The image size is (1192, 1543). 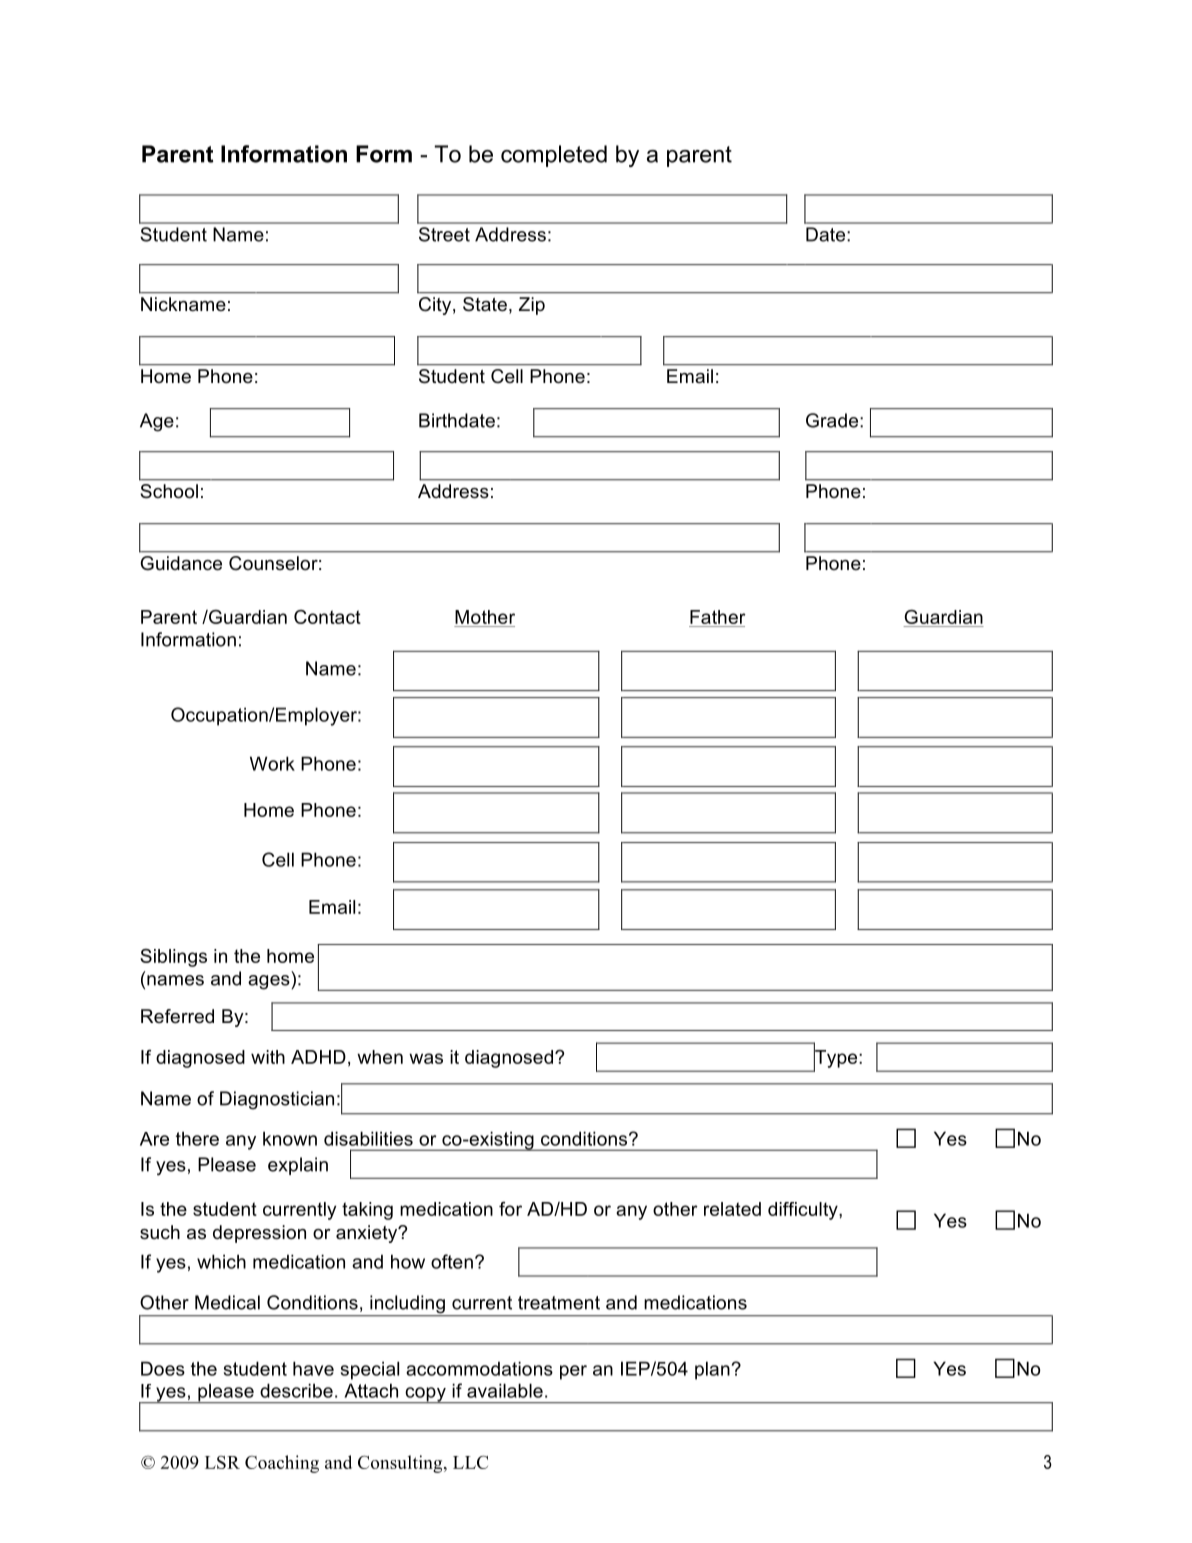 What do you see at coordinates (327, 617) in the image?
I see `Contact` at bounding box center [327, 617].
